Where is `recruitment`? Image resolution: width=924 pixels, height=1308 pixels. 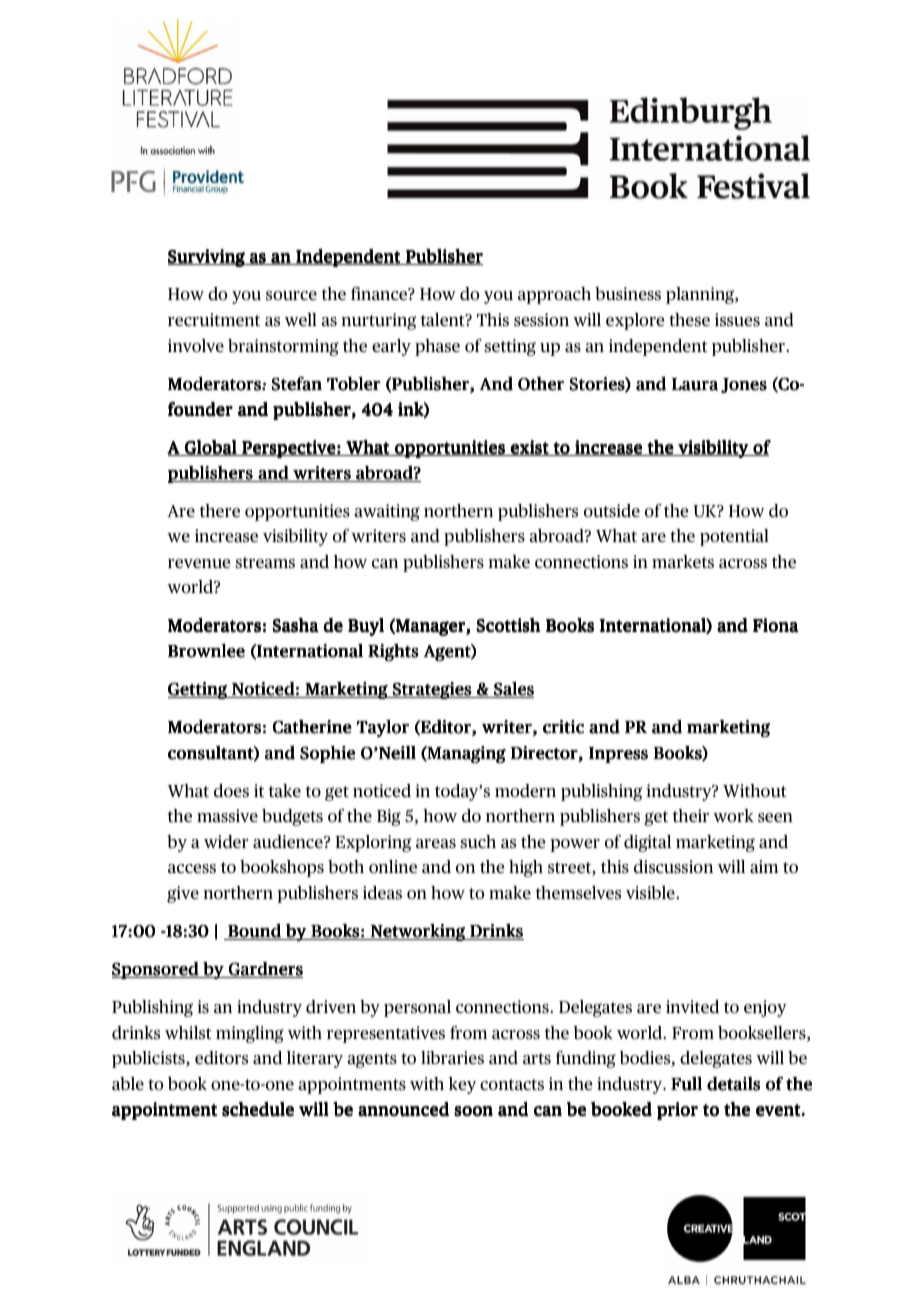
recruitment is located at coordinates (214, 319).
